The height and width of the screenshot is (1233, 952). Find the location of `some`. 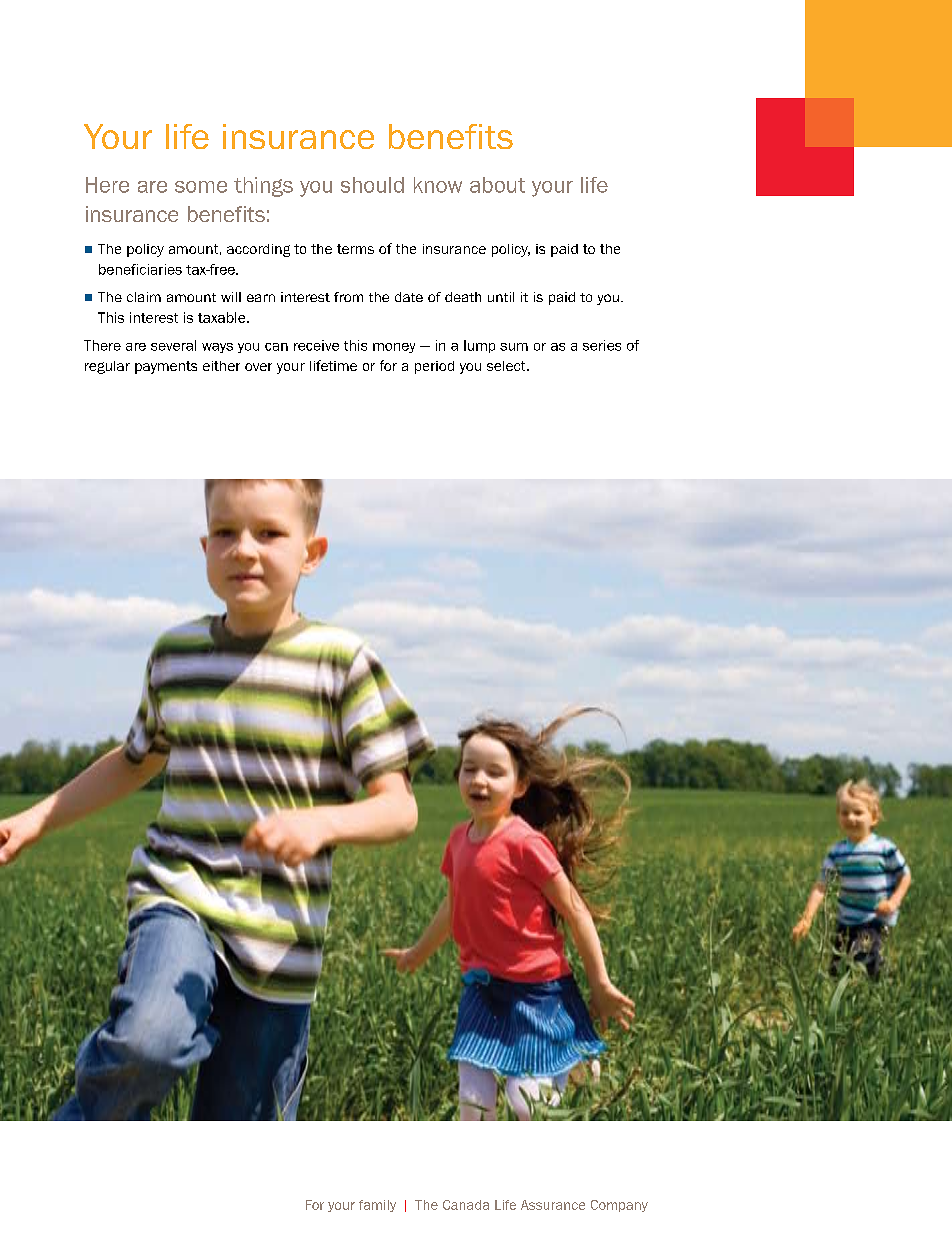

some is located at coordinates (201, 187).
